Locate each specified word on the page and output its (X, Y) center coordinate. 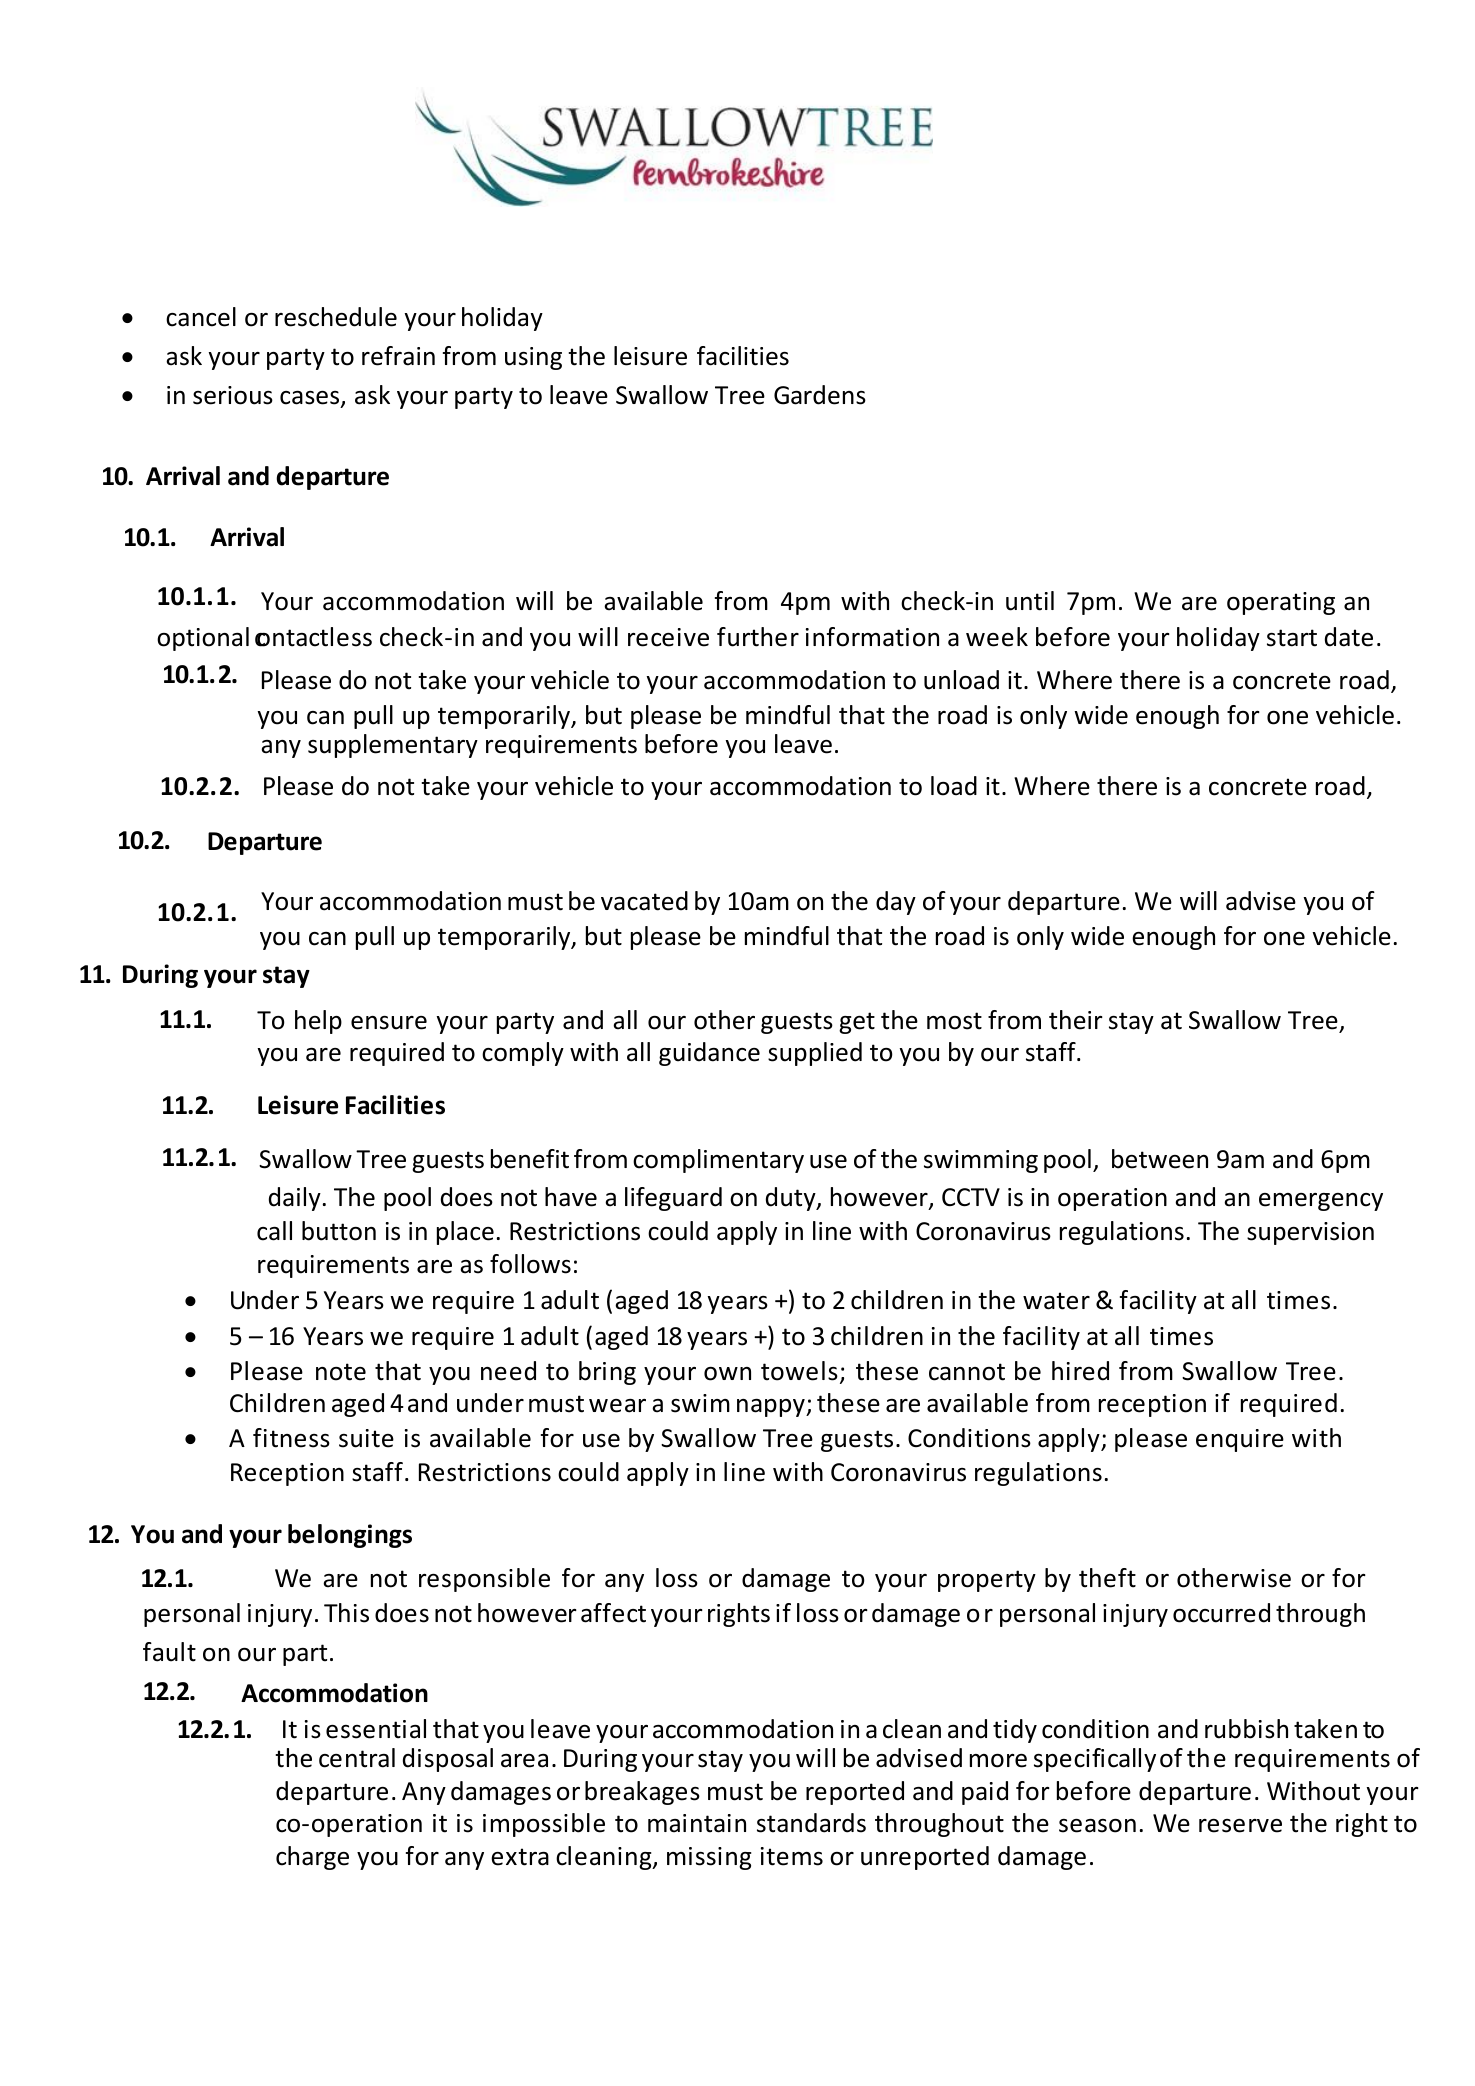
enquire (1240, 1440)
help (318, 1022)
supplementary (393, 746)
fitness (291, 1438)
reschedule (336, 317)
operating (1281, 603)
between (1160, 1159)
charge (312, 1858)
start (1292, 638)
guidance (709, 1054)
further (758, 637)
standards (811, 1823)
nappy (772, 1408)
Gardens (820, 395)
